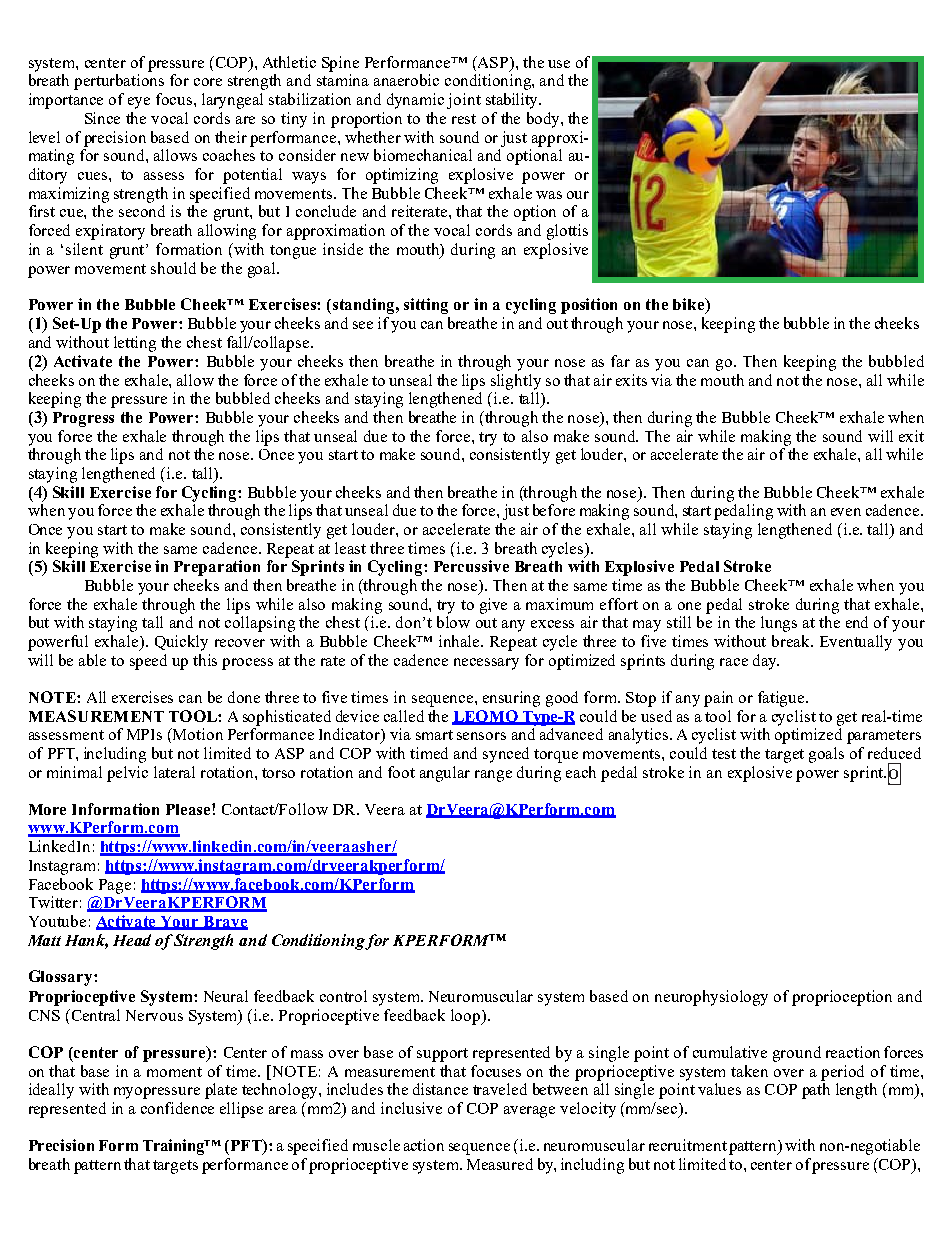 This page has height=1233, width=952. What do you see at coordinates (544, 120) in the page?
I see `body` at bounding box center [544, 120].
